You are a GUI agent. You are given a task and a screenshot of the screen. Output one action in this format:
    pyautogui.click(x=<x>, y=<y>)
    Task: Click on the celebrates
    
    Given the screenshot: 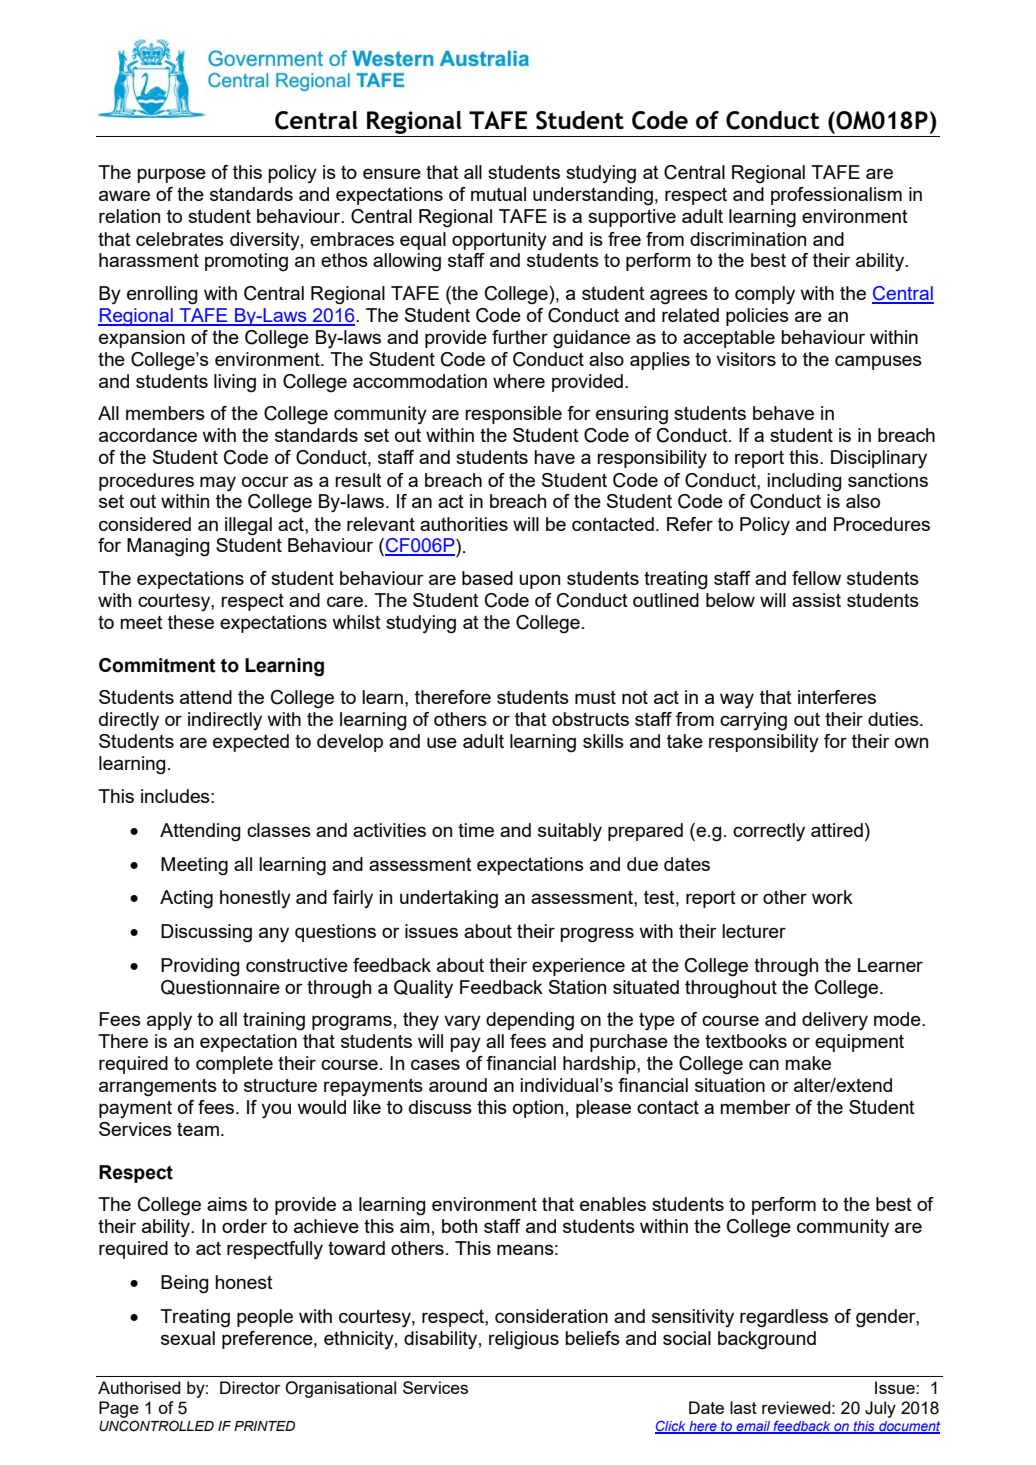 What is the action you would take?
    pyautogui.click(x=180, y=239)
